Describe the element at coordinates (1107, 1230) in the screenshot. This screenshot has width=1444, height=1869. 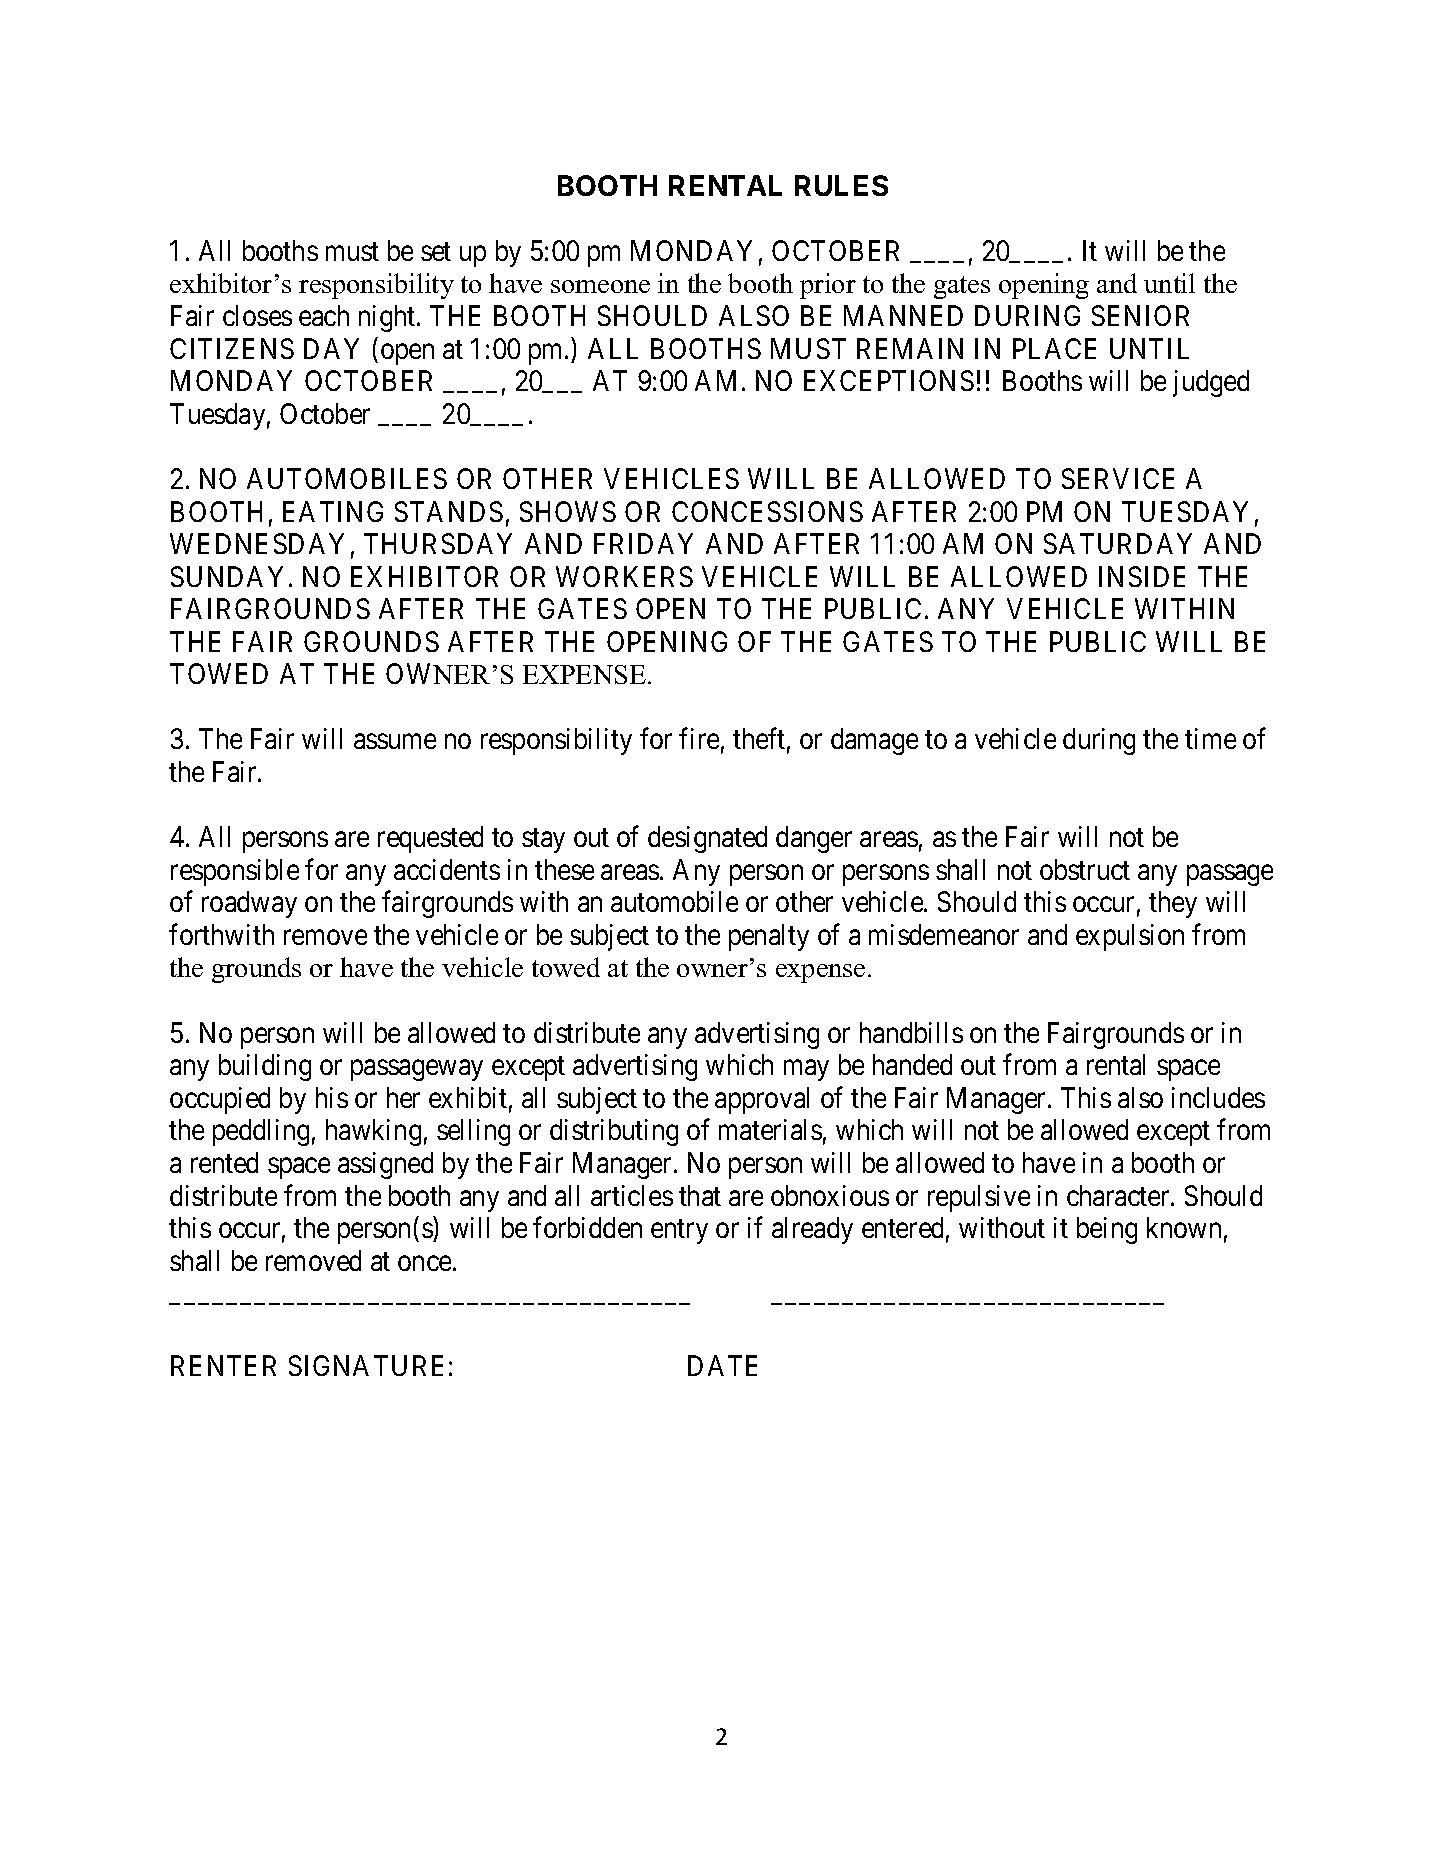
I see `being` at that location.
